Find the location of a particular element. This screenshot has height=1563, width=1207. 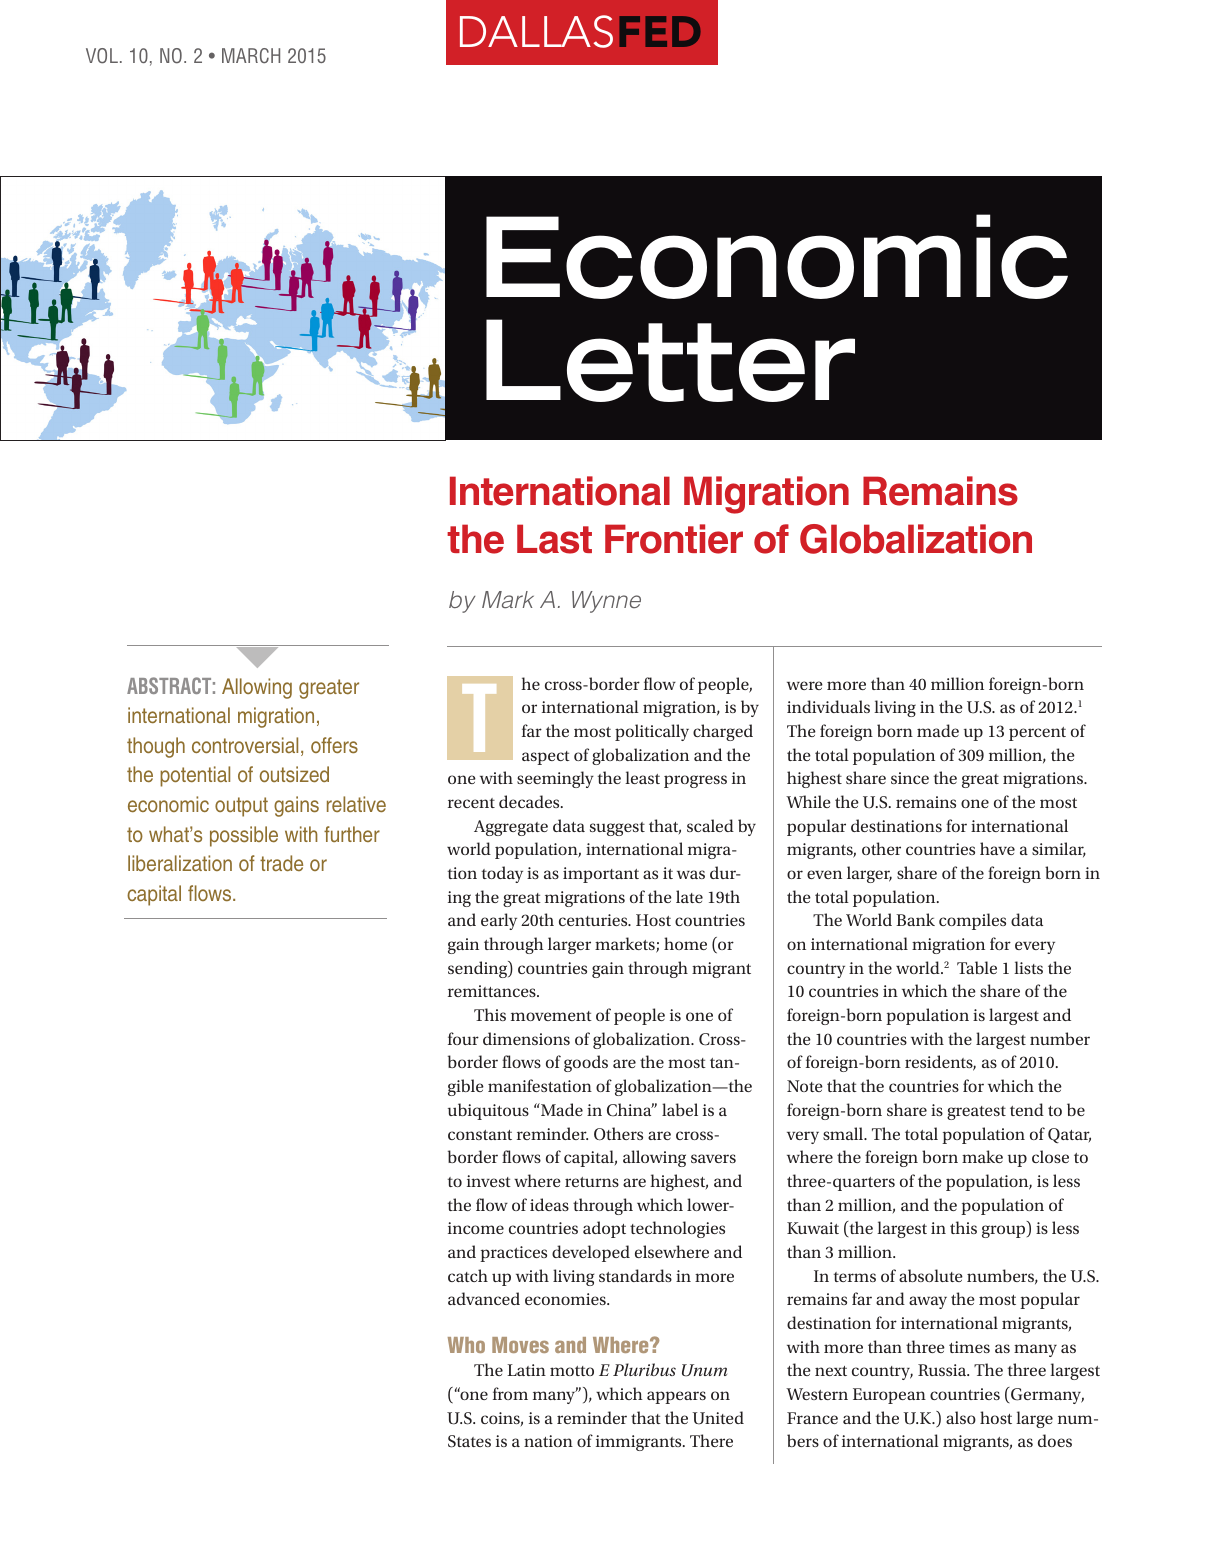

motto is located at coordinates (572, 1371).
